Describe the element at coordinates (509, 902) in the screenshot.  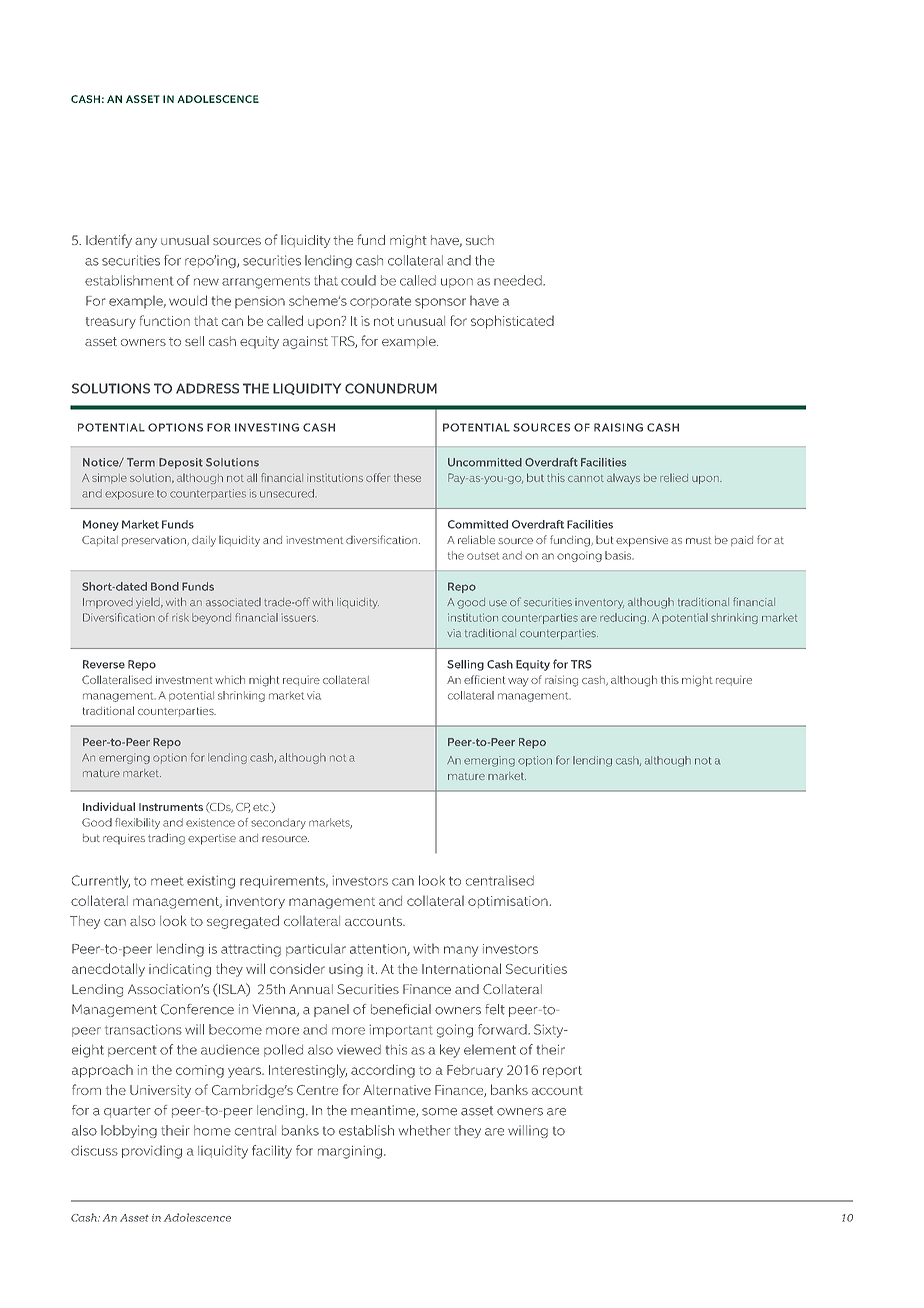
I see `optimisation` at that location.
